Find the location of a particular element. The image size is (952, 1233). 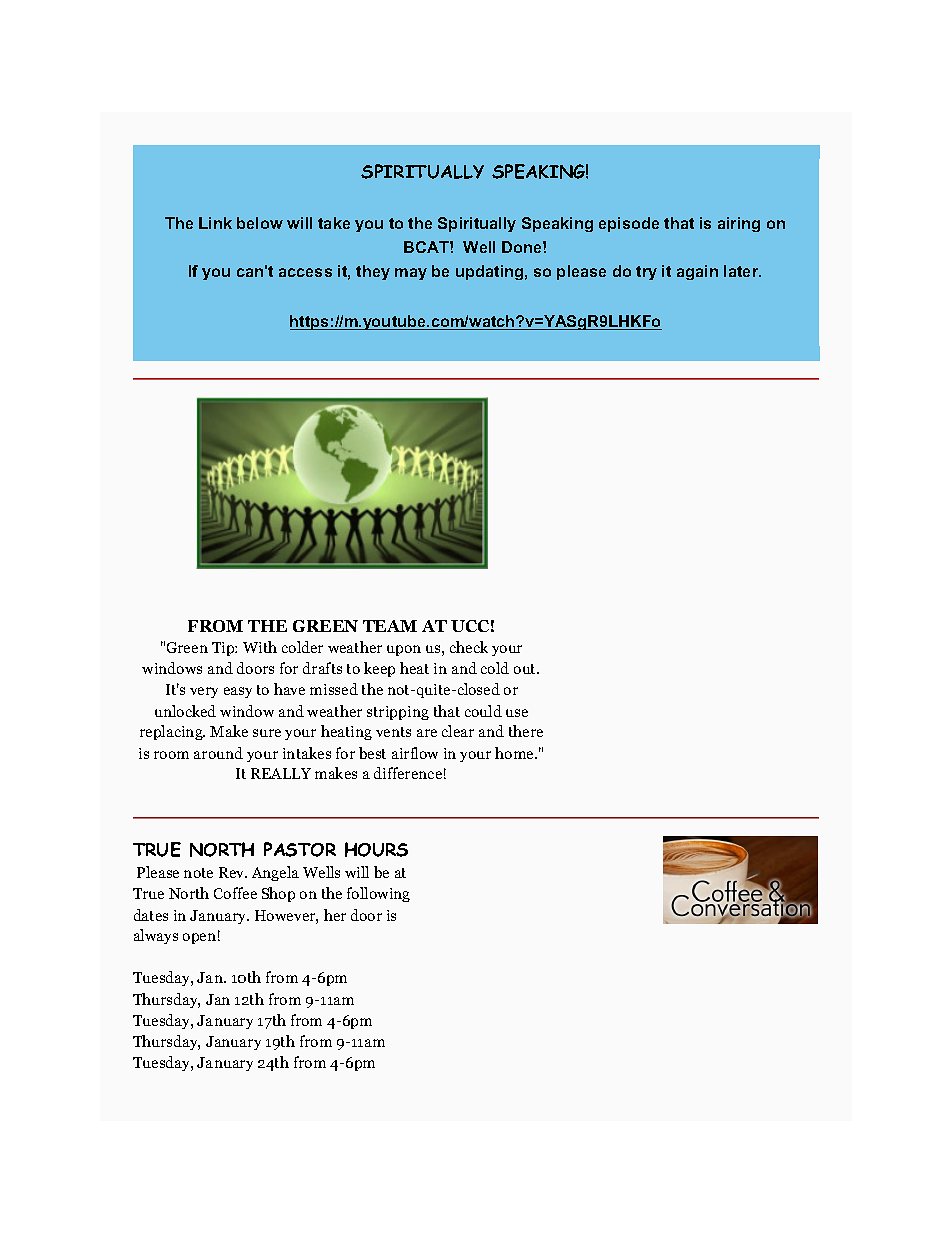

following is located at coordinates (378, 894).
